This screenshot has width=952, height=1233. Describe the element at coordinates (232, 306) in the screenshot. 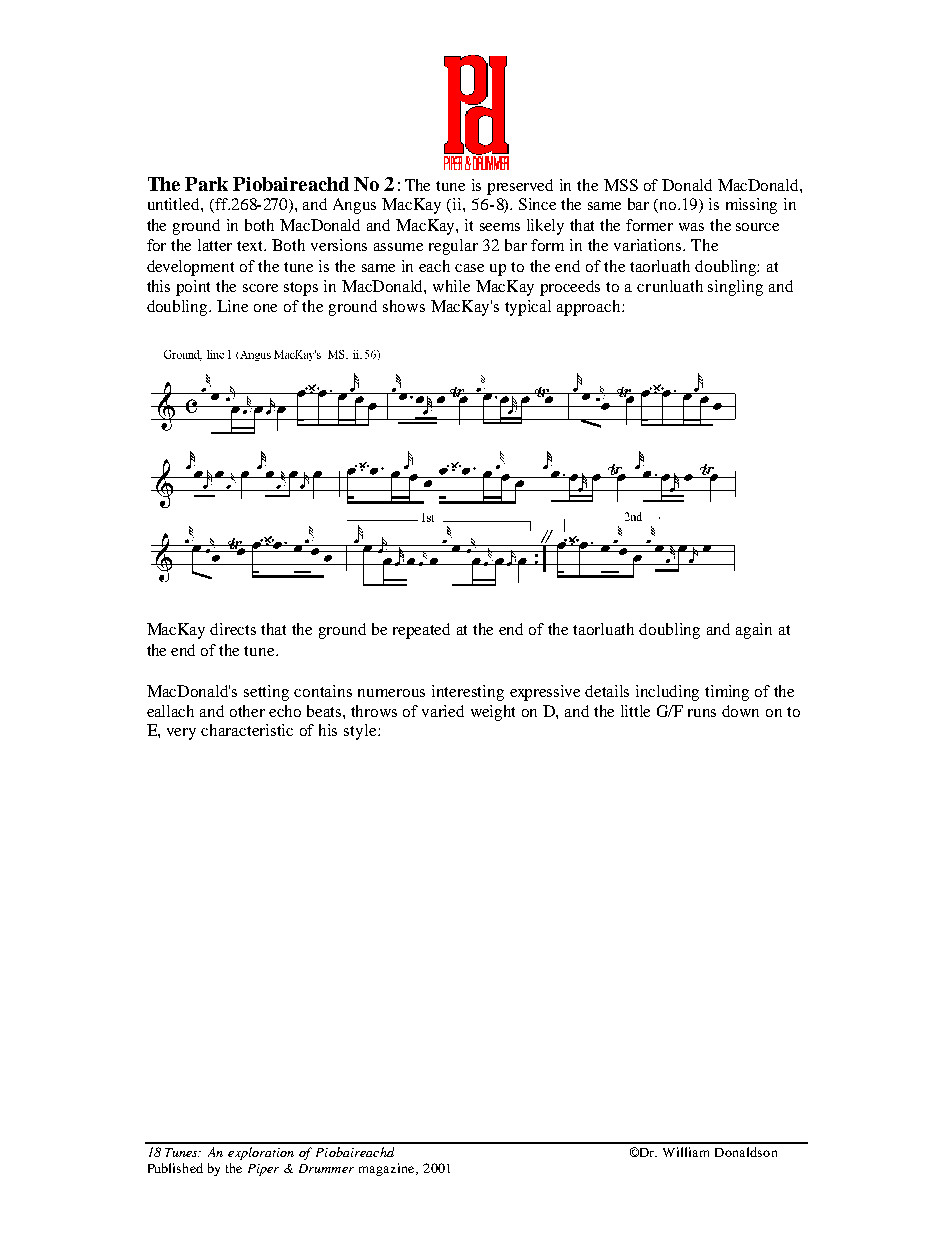

I see `Line` at that location.
